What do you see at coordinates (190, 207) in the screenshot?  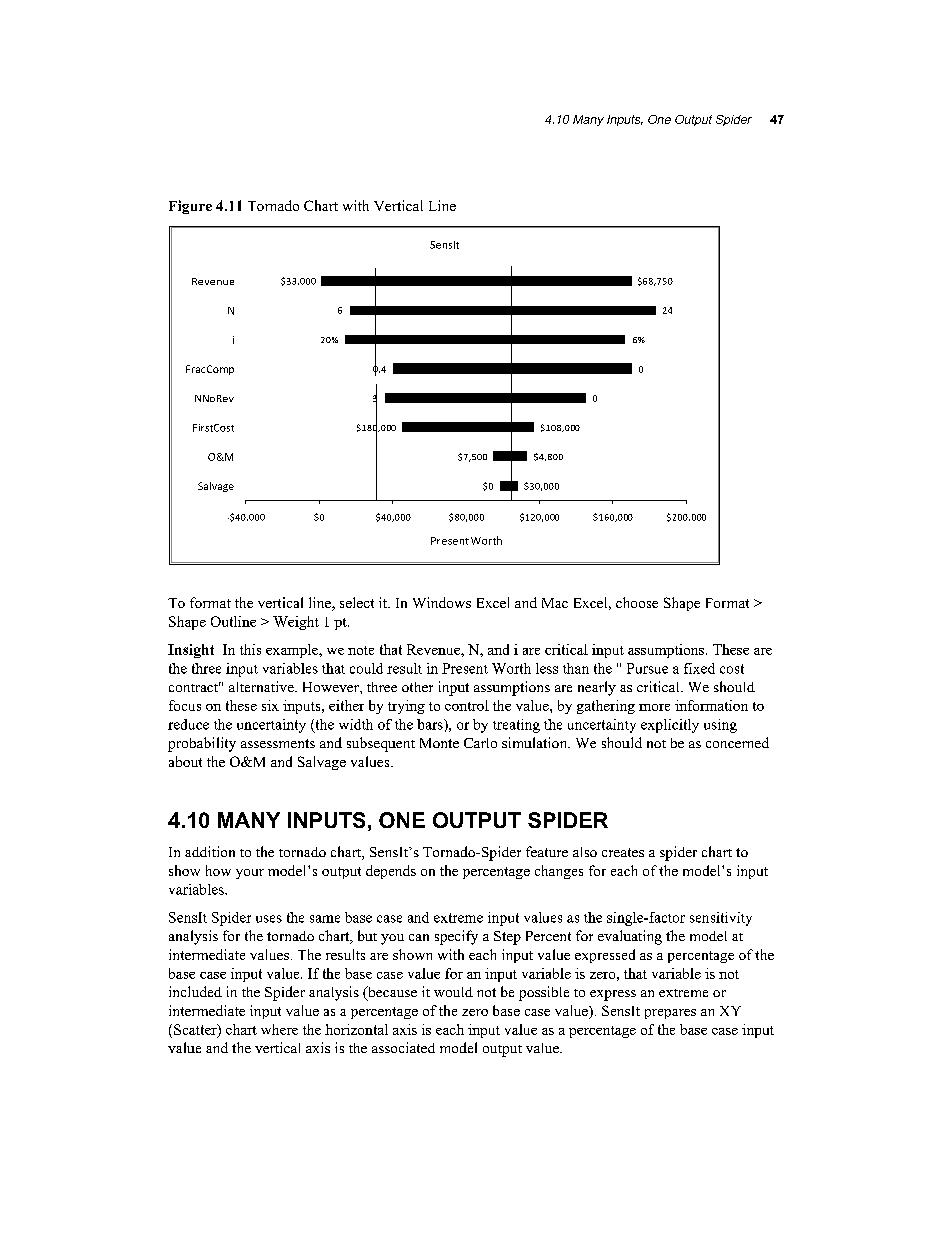 I see `Figure` at bounding box center [190, 207].
